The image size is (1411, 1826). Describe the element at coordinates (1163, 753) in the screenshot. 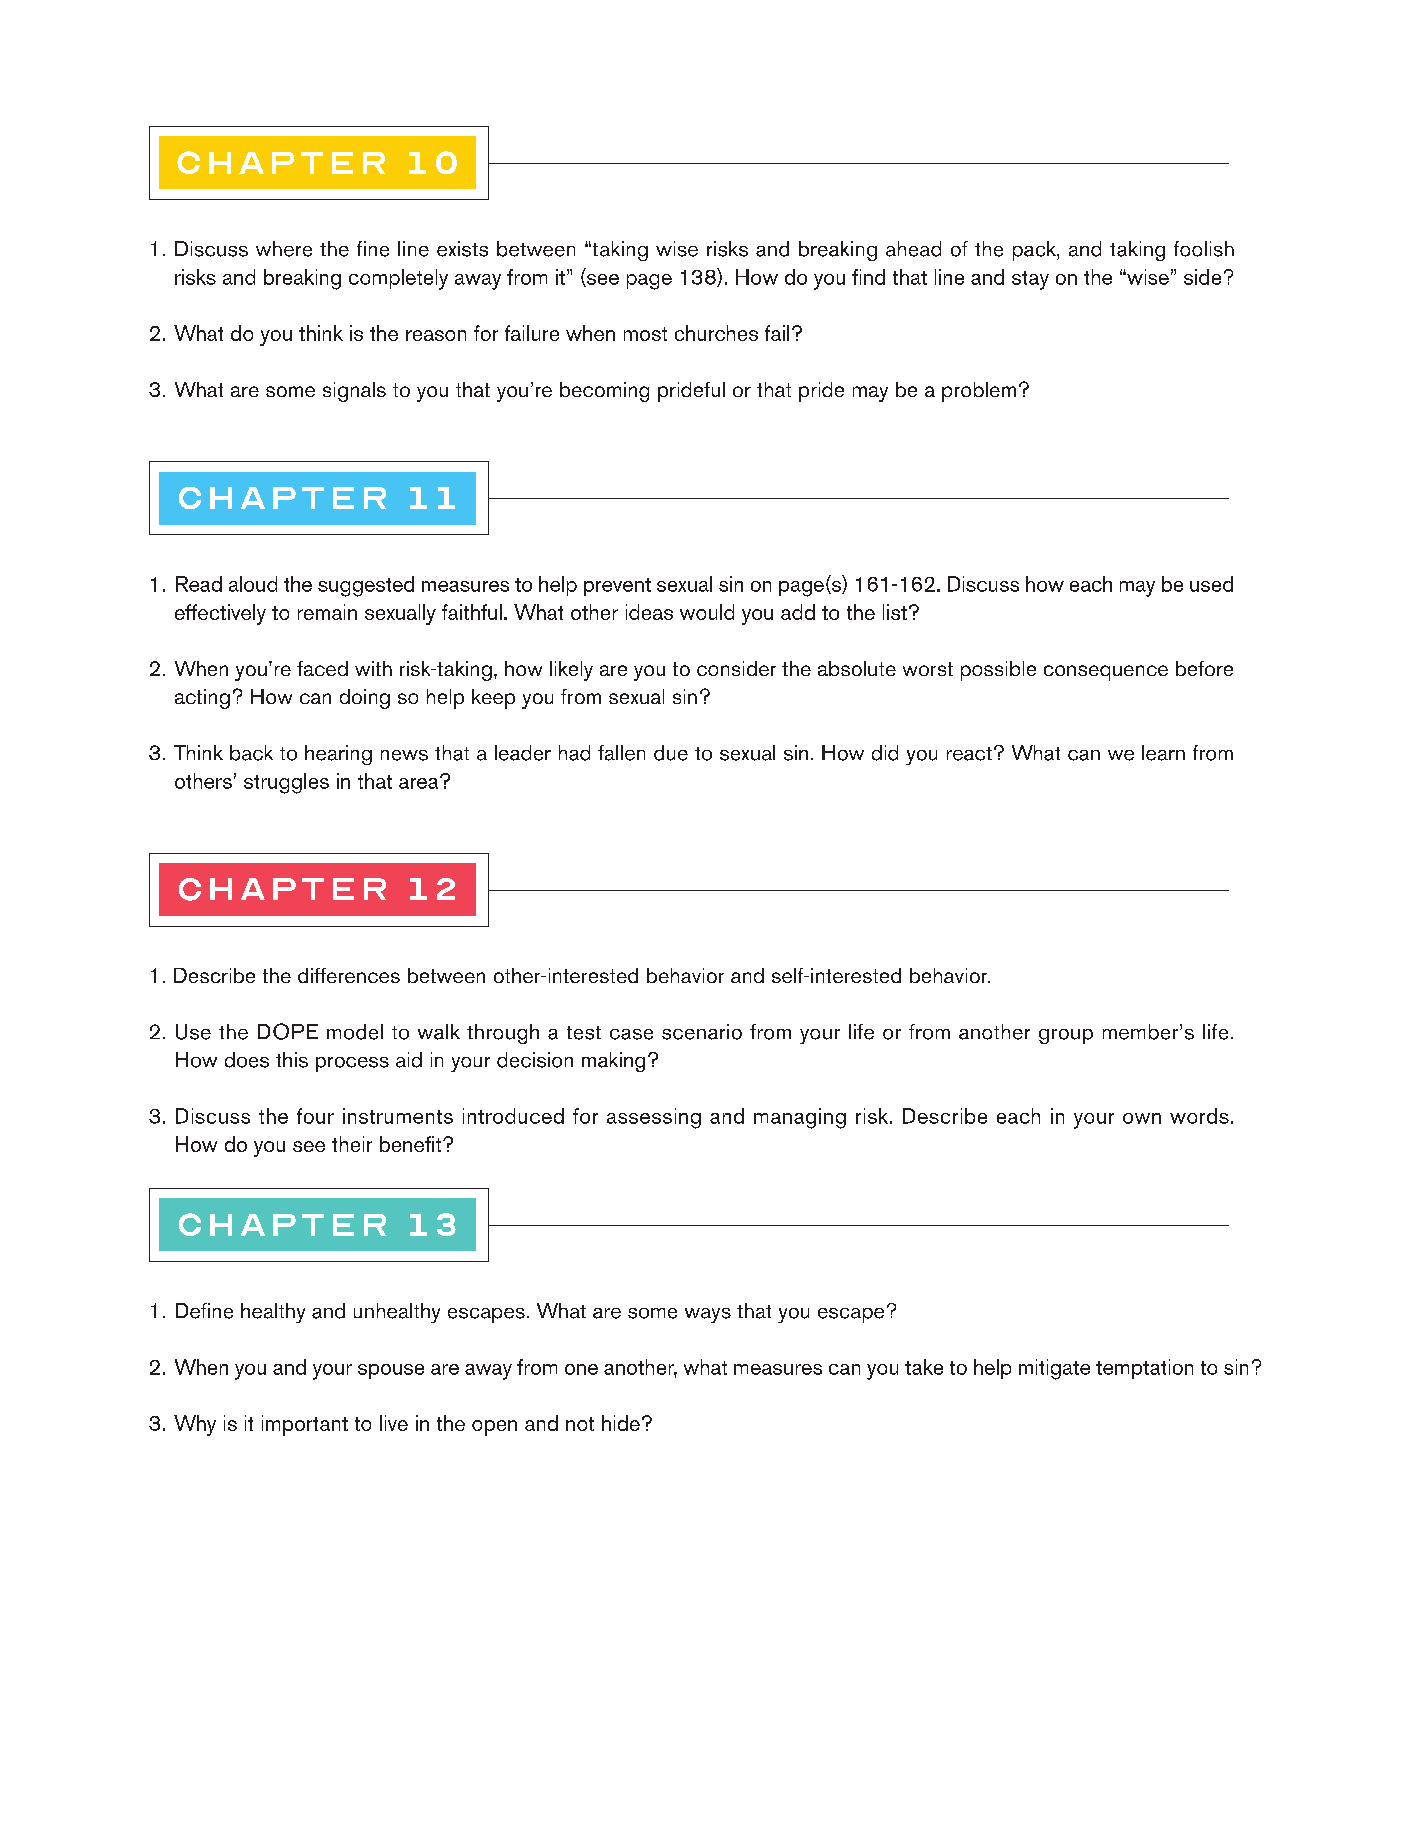

I see `learn` at that location.
